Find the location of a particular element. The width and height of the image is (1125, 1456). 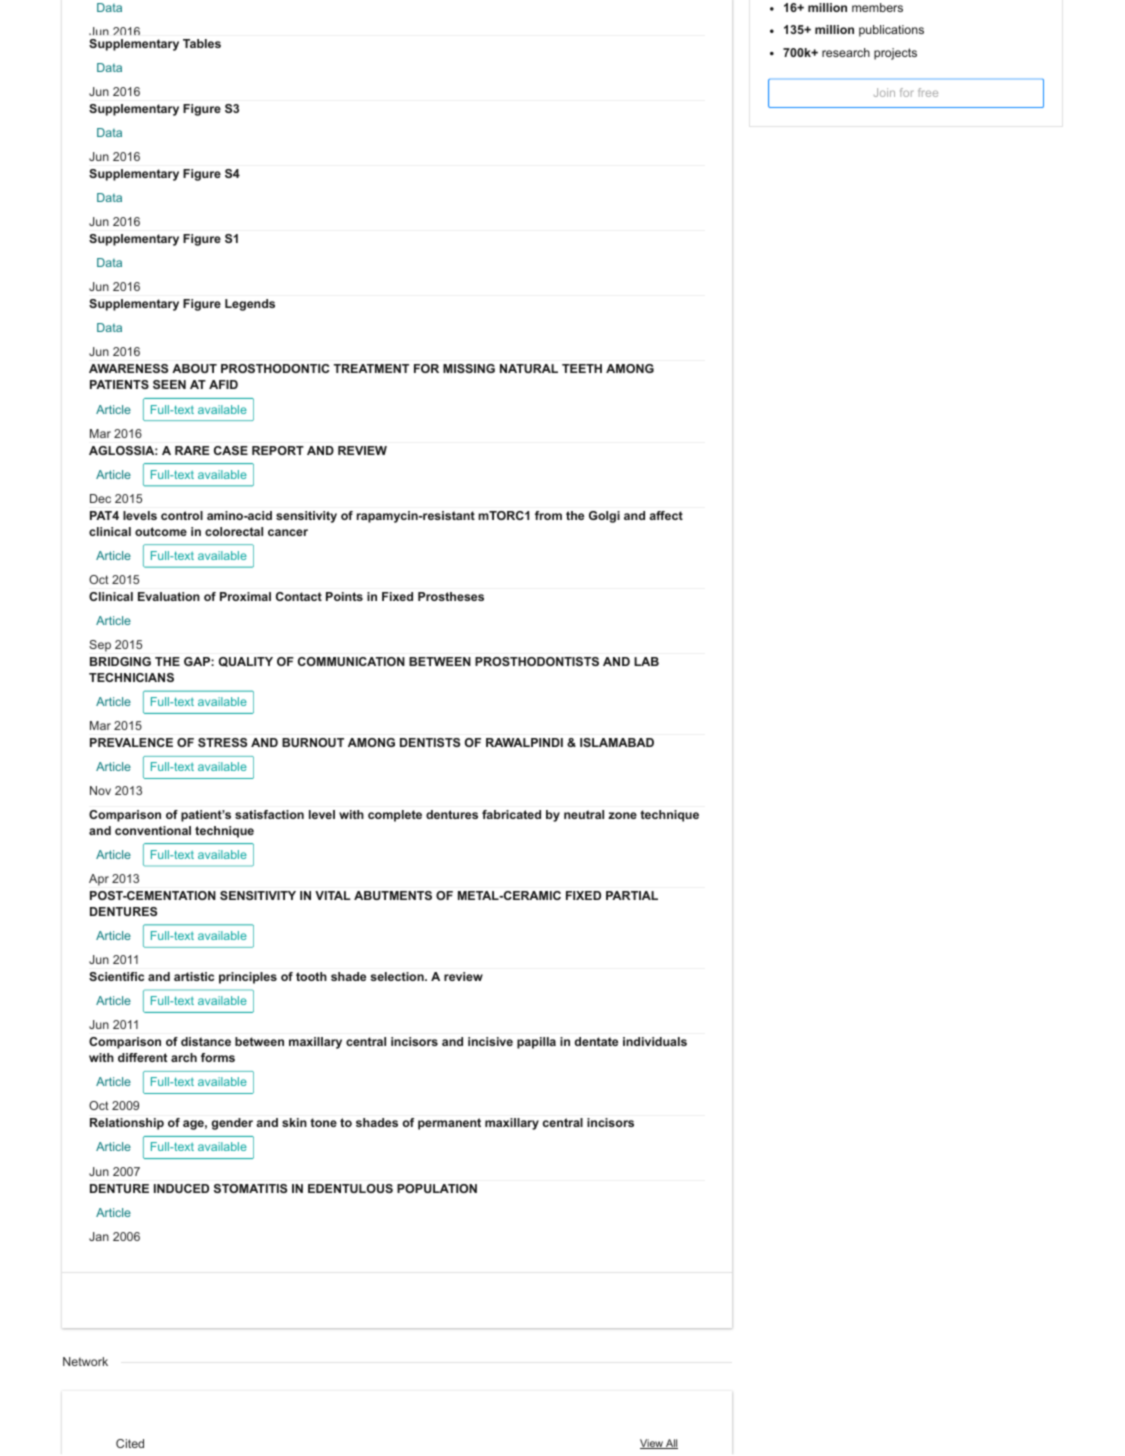

Tables is located at coordinates (202, 43).
